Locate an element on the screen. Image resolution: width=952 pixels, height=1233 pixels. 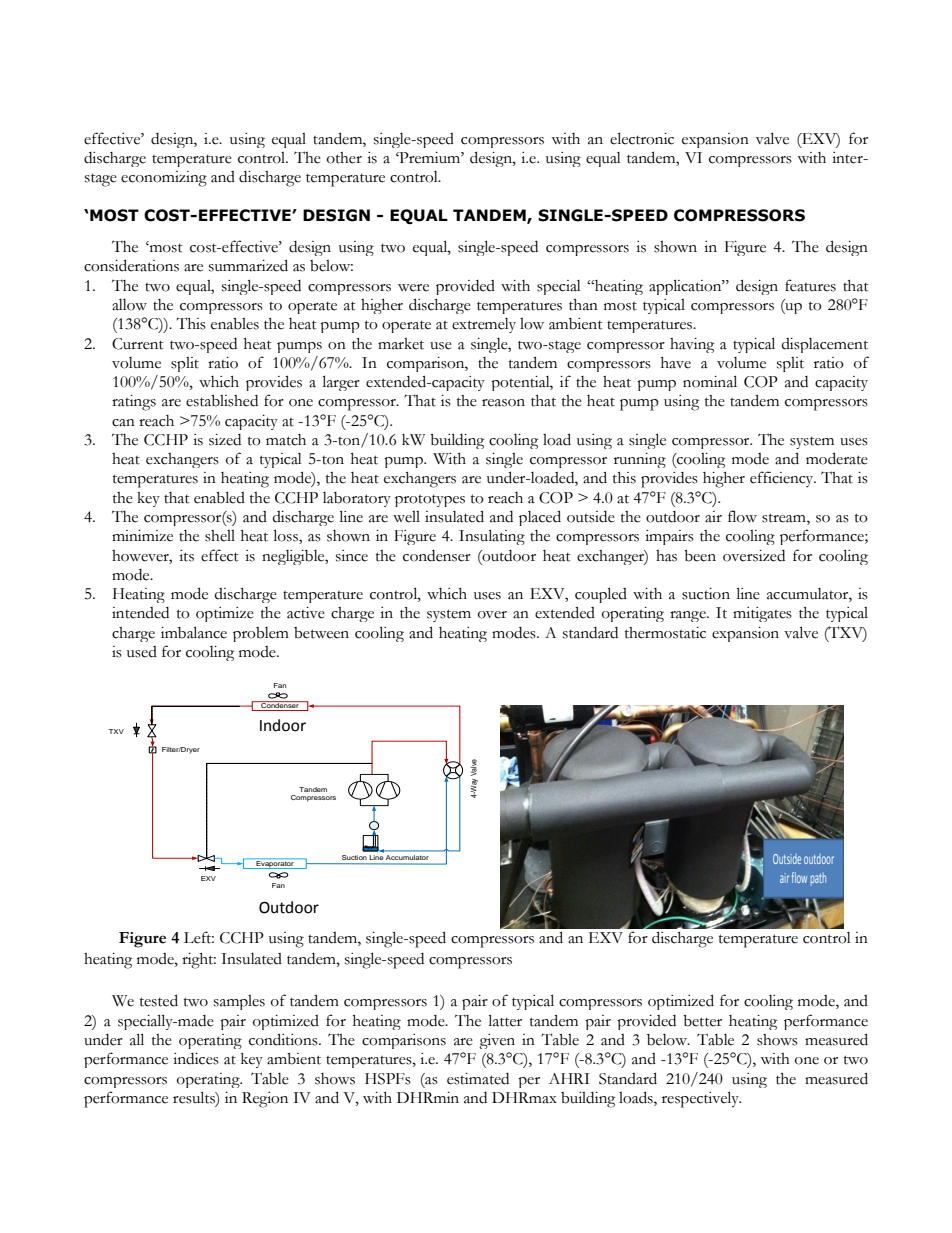
indices is located at coordinates (196, 1059).
